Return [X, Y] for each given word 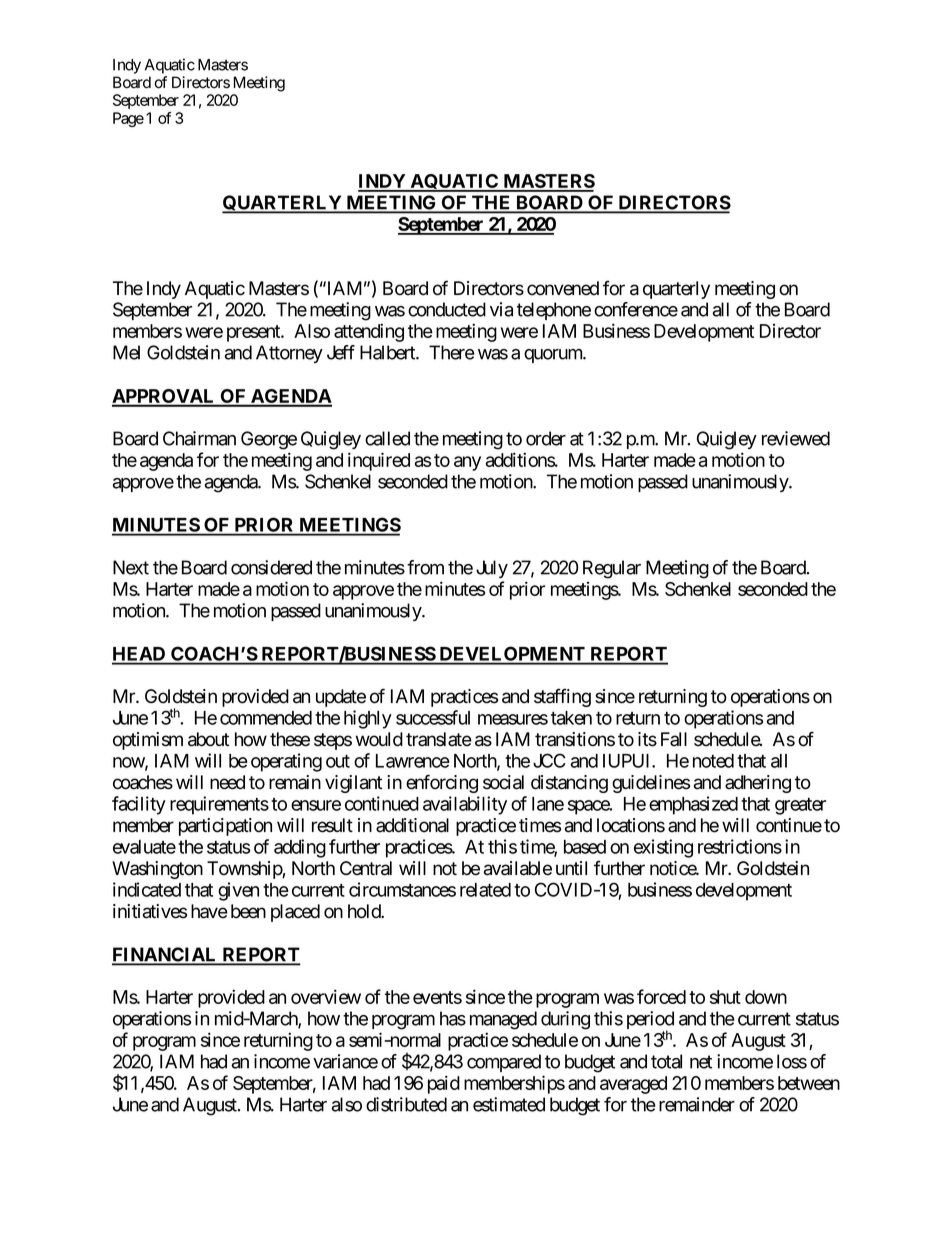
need [227, 782]
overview [326, 996]
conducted [447, 309]
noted [713, 761]
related [485, 890]
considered [271, 567]
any [467, 463]
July [492, 569]
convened [563, 288]
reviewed [796, 438]
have [209, 911]
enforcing [442, 783]
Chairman [199, 438]
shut [725, 997]
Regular [612, 569]
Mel [126, 352]
